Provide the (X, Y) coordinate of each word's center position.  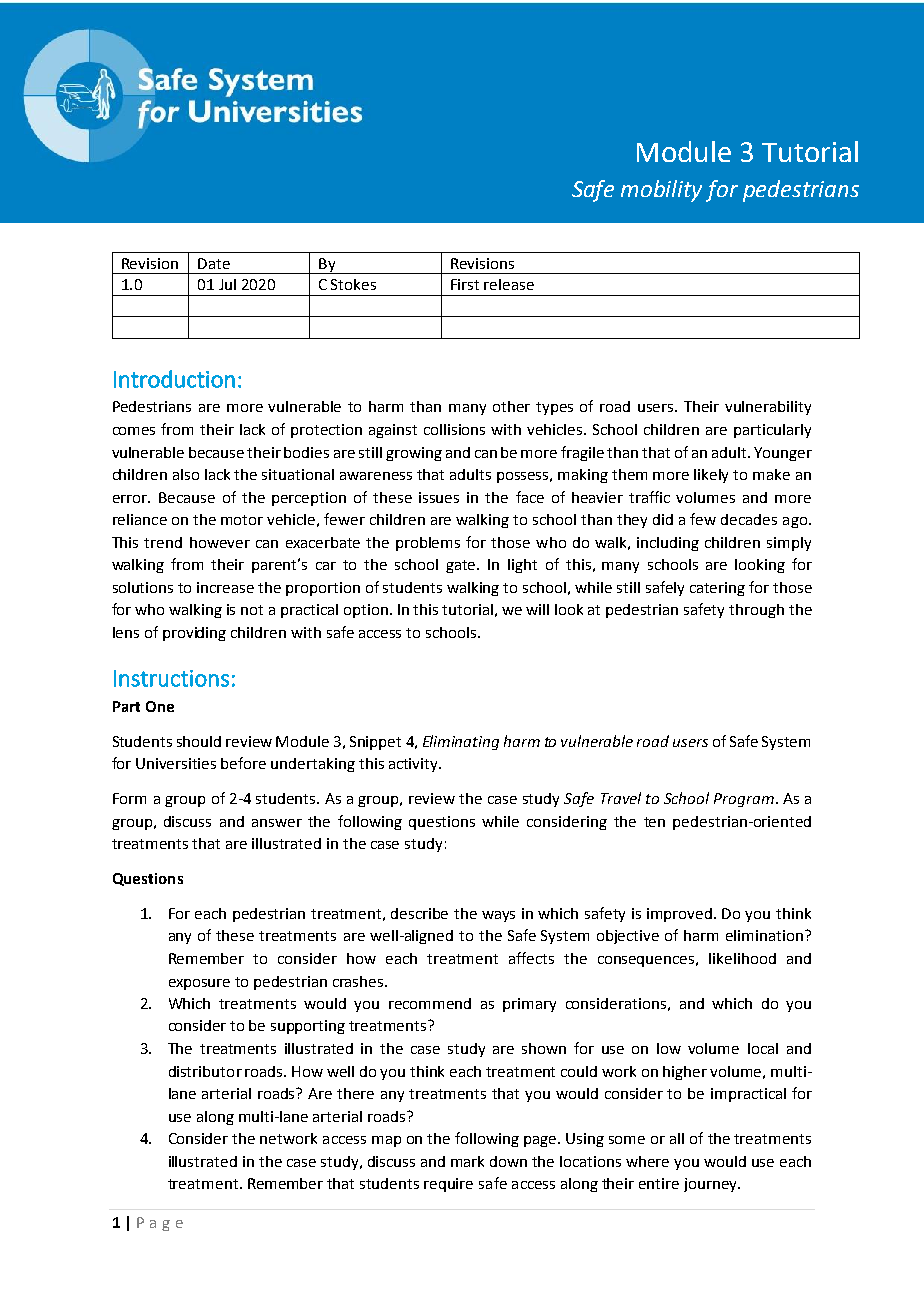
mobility (661, 191)
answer (277, 823)
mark (467, 1161)
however (220, 542)
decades (749, 519)
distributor (205, 1071)
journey (711, 1185)
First (465, 284)
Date (214, 263)
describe (419, 913)
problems (428, 544)
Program (744, 800)
